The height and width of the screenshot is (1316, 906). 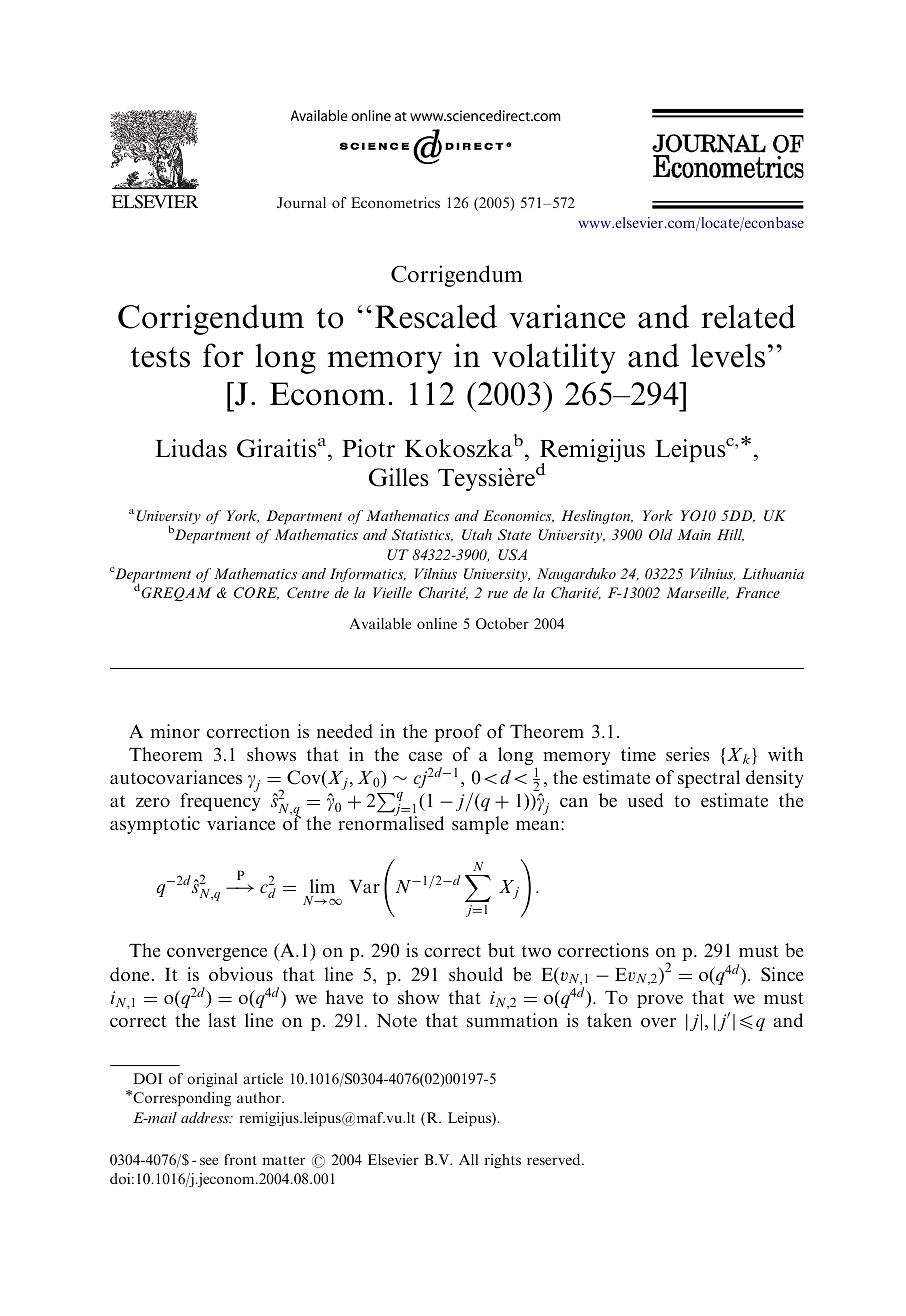 I want to click on minor, so click(x=175, y=731).
